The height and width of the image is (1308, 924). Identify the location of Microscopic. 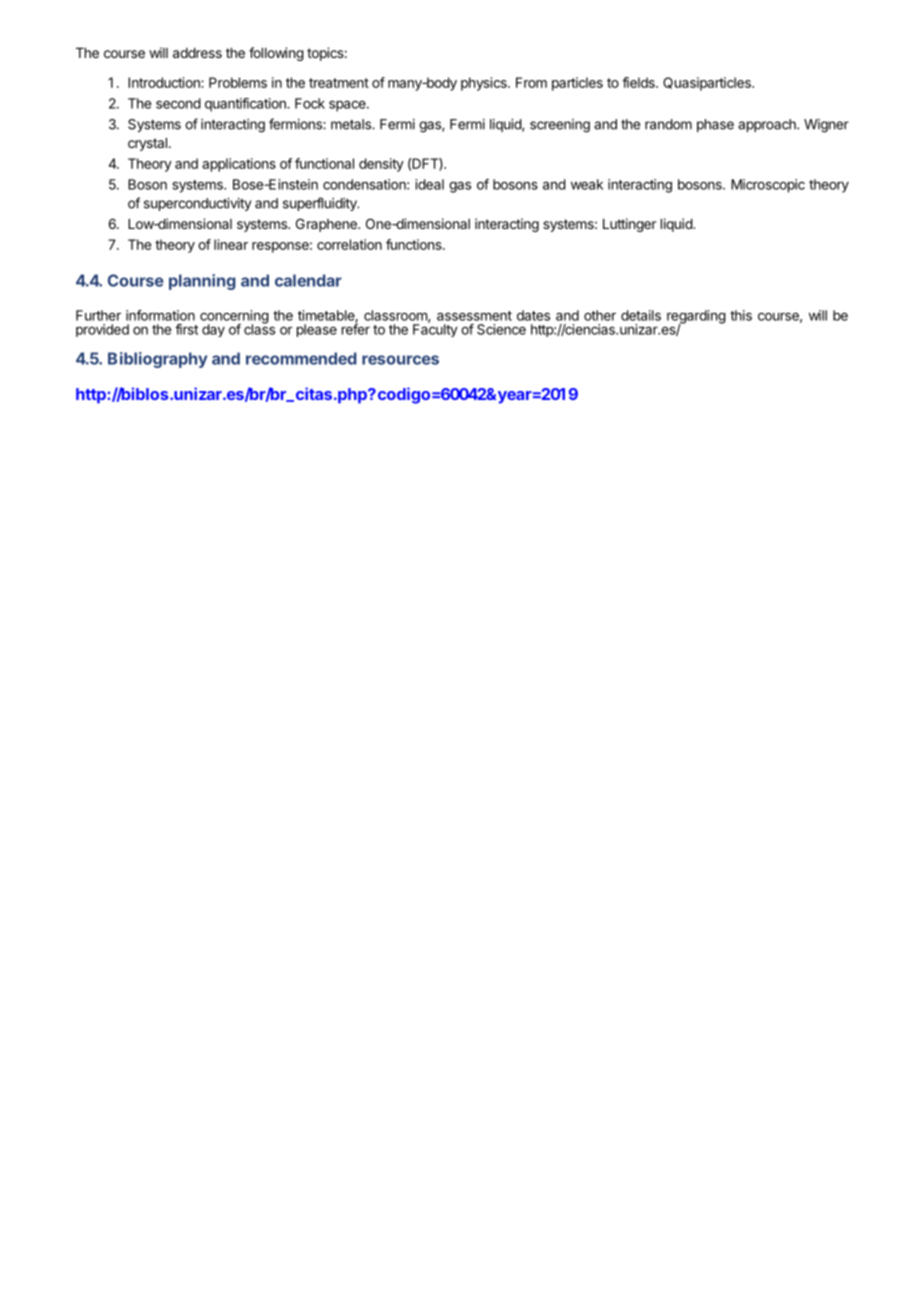
(768, 186).
